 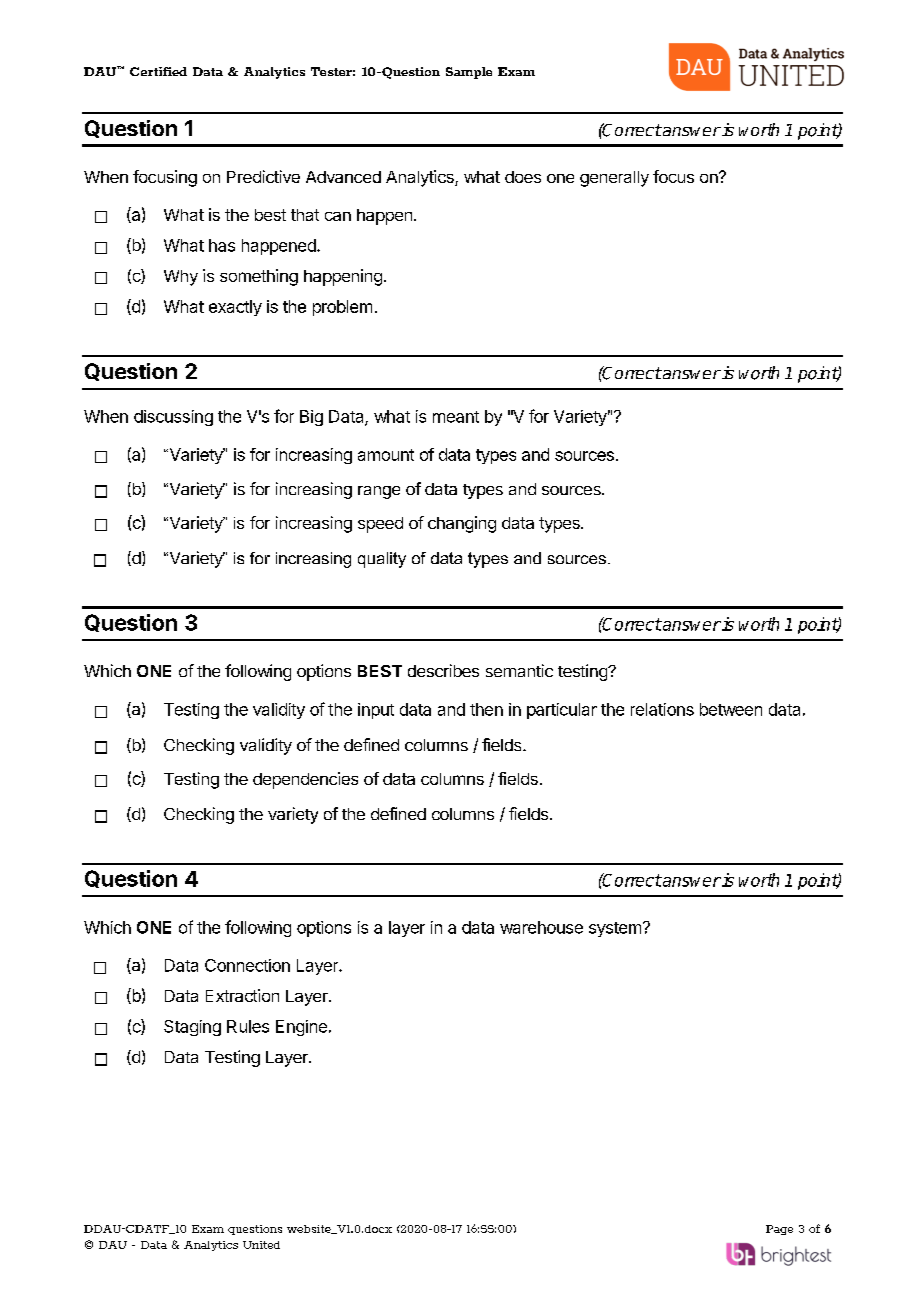 I want to click on between, so click(x=731, y=709).
